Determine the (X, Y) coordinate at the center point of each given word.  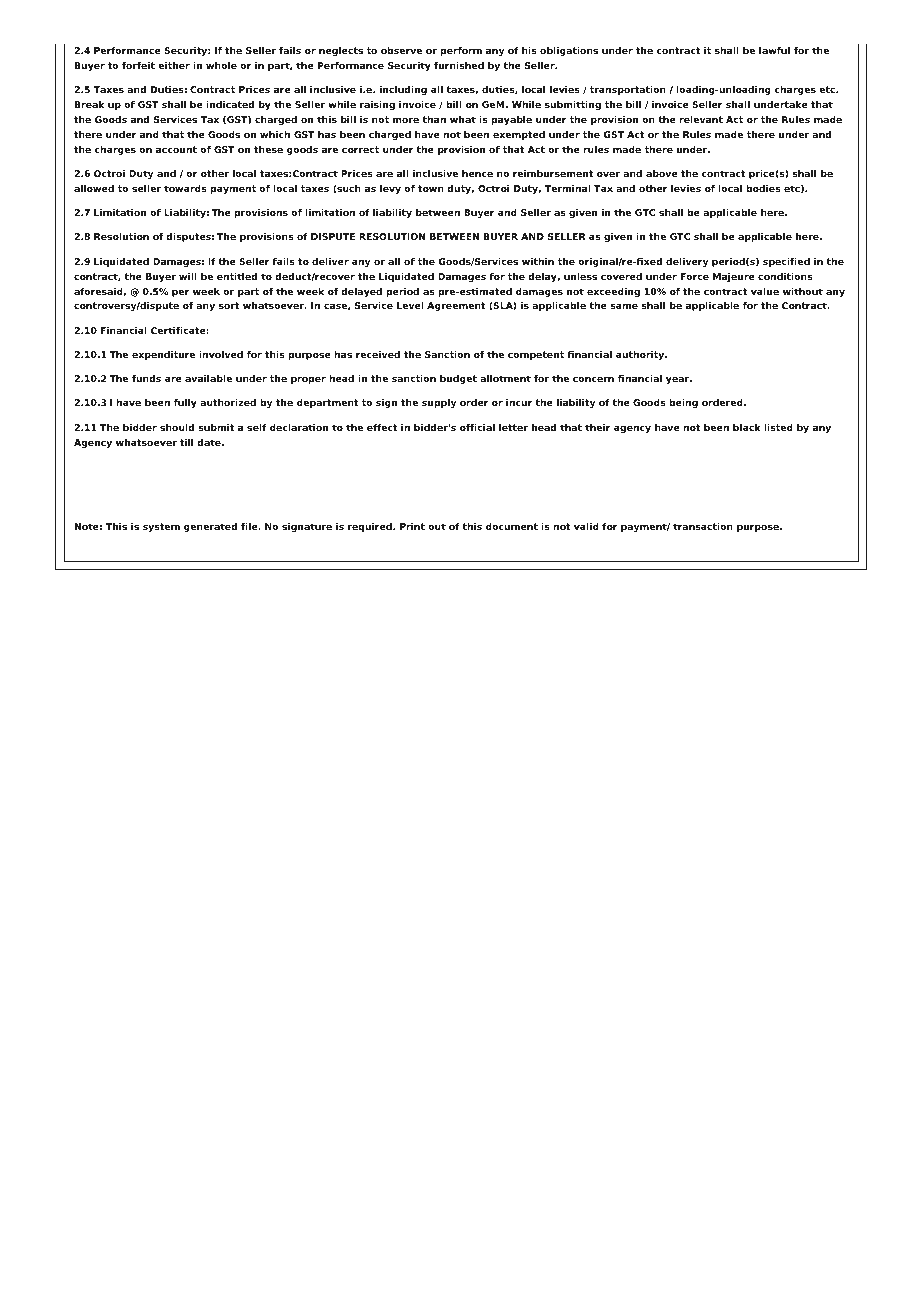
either (174, 65)
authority (641, 355)
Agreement (456, 306)
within (538, 261)
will (188, 276)
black (747, 427)
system (161, 527)
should (177, 427)
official (477, 427)
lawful (774, 50)
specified (786, 262)
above (662, 173)
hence (477, 173)
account (176, 149)
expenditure (163, 355)
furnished (459, 65)
